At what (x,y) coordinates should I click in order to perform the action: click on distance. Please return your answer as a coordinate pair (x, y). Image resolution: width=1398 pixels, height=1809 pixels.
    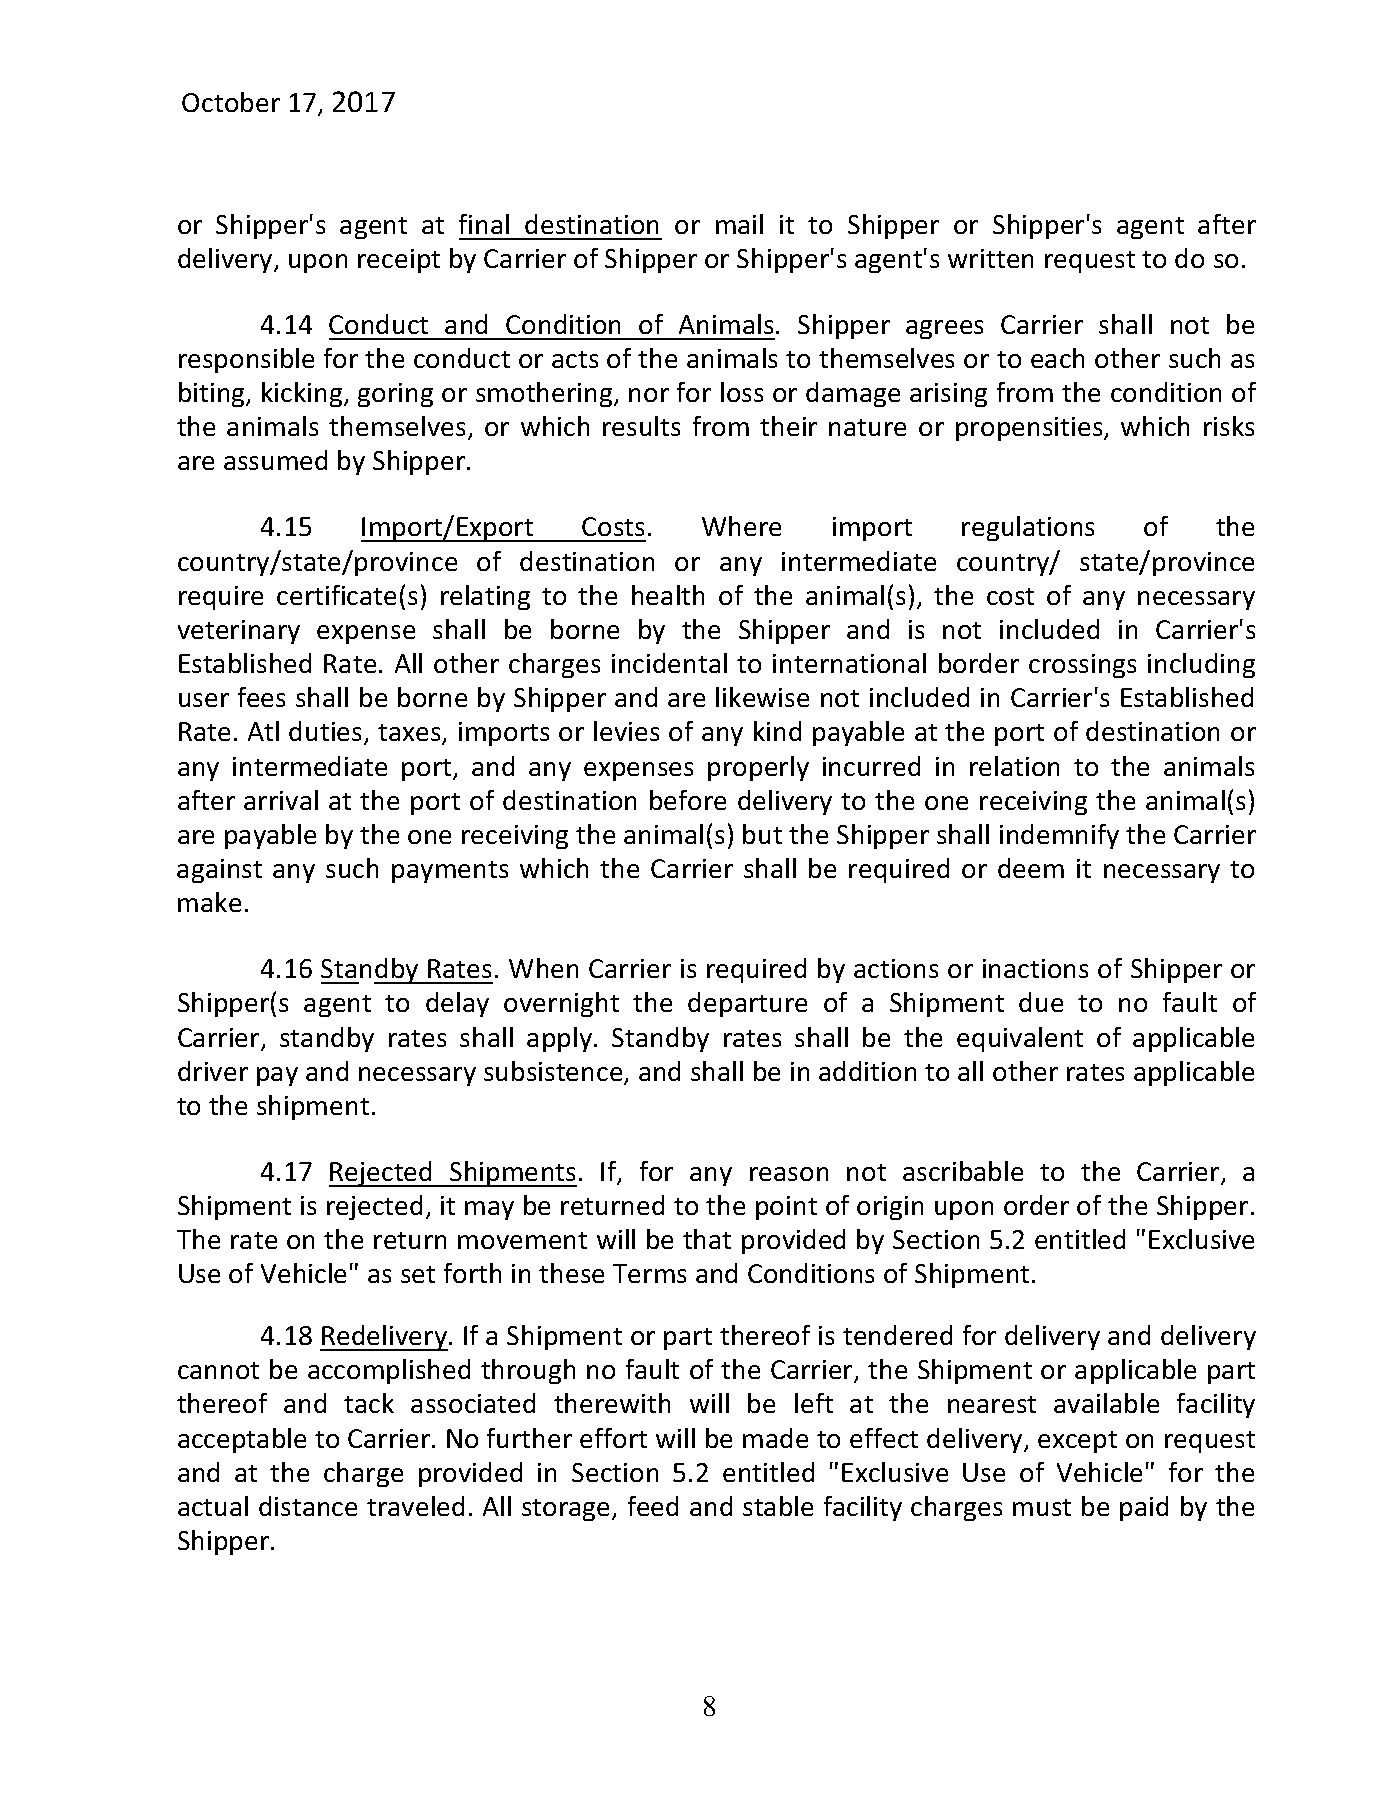
    Looking at the image, I should click on (308, 1506).
